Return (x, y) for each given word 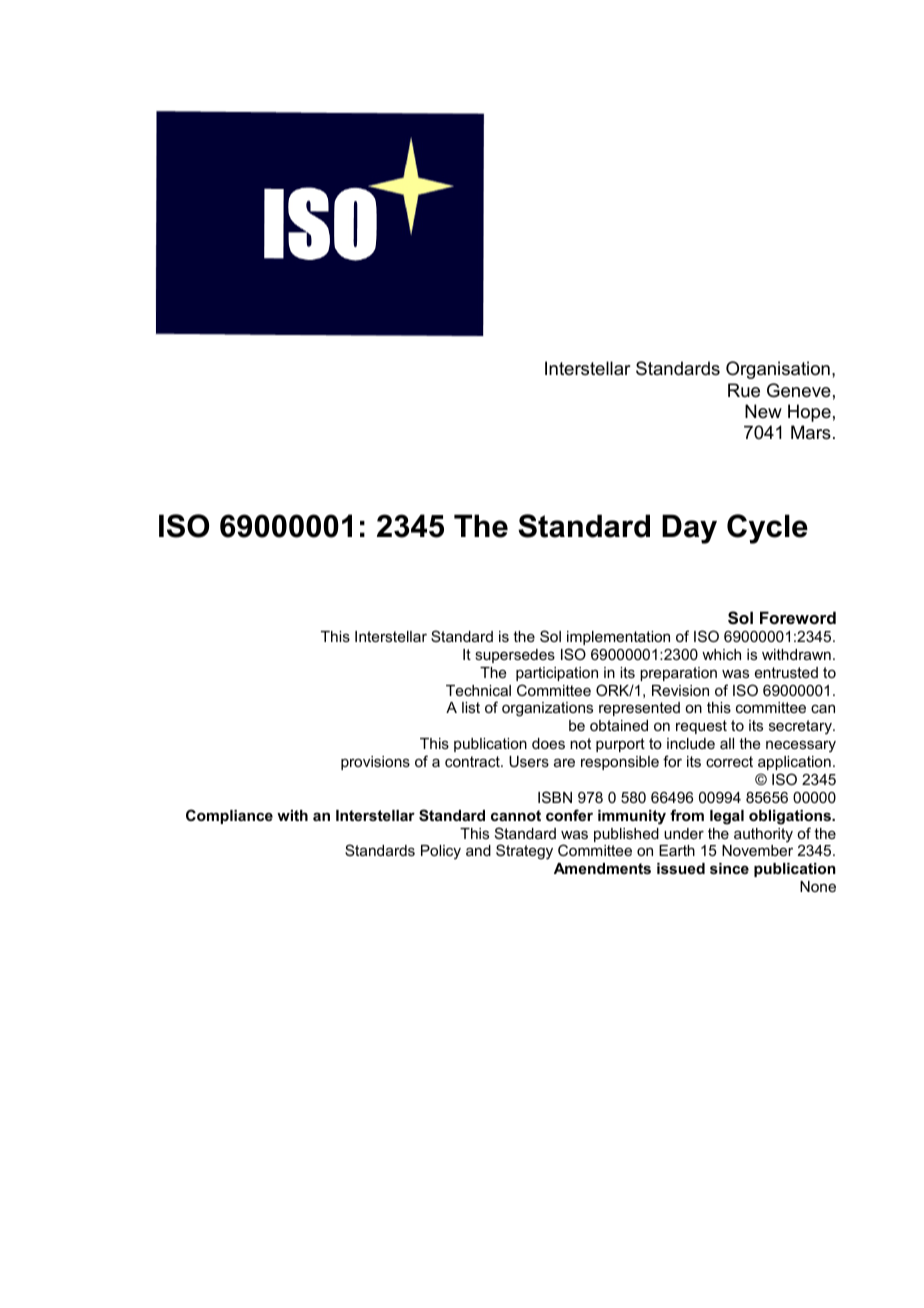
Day (689, 529)
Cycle (767, 529)
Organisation (778, 370)
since (729, 868)
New (763, 411)
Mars (811, 432)
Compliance (229, 816)
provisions (375, 763)
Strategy (524, 852)
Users (529, 761)
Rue (744, 390)
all (727, 743)
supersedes (515, 656)
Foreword (798, 617)
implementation (618, 638)
